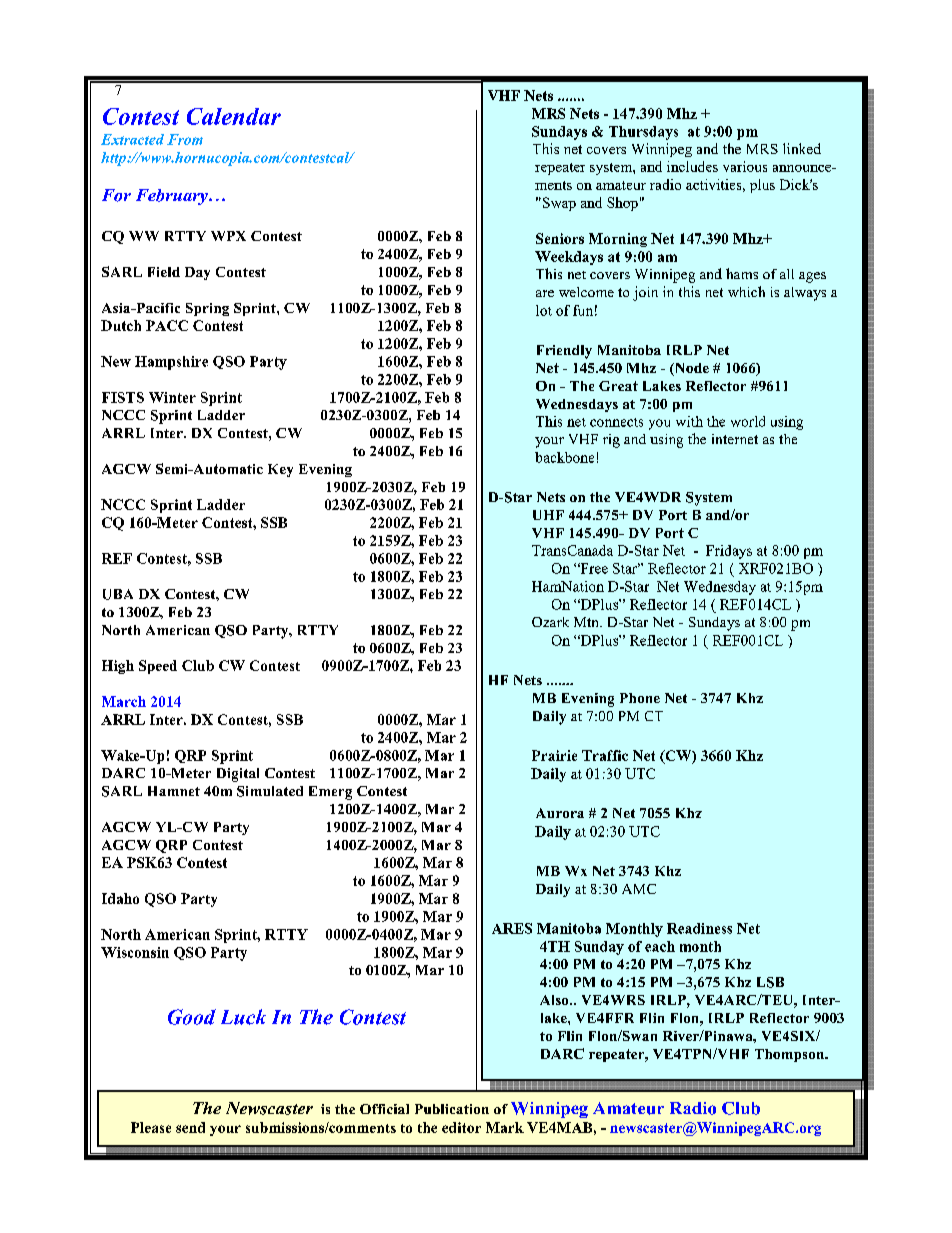 This screenshot has height=1233, width=952. Describe the element at coordinates (729, 552) in the screenshot. I see `Fridays` at that location.
